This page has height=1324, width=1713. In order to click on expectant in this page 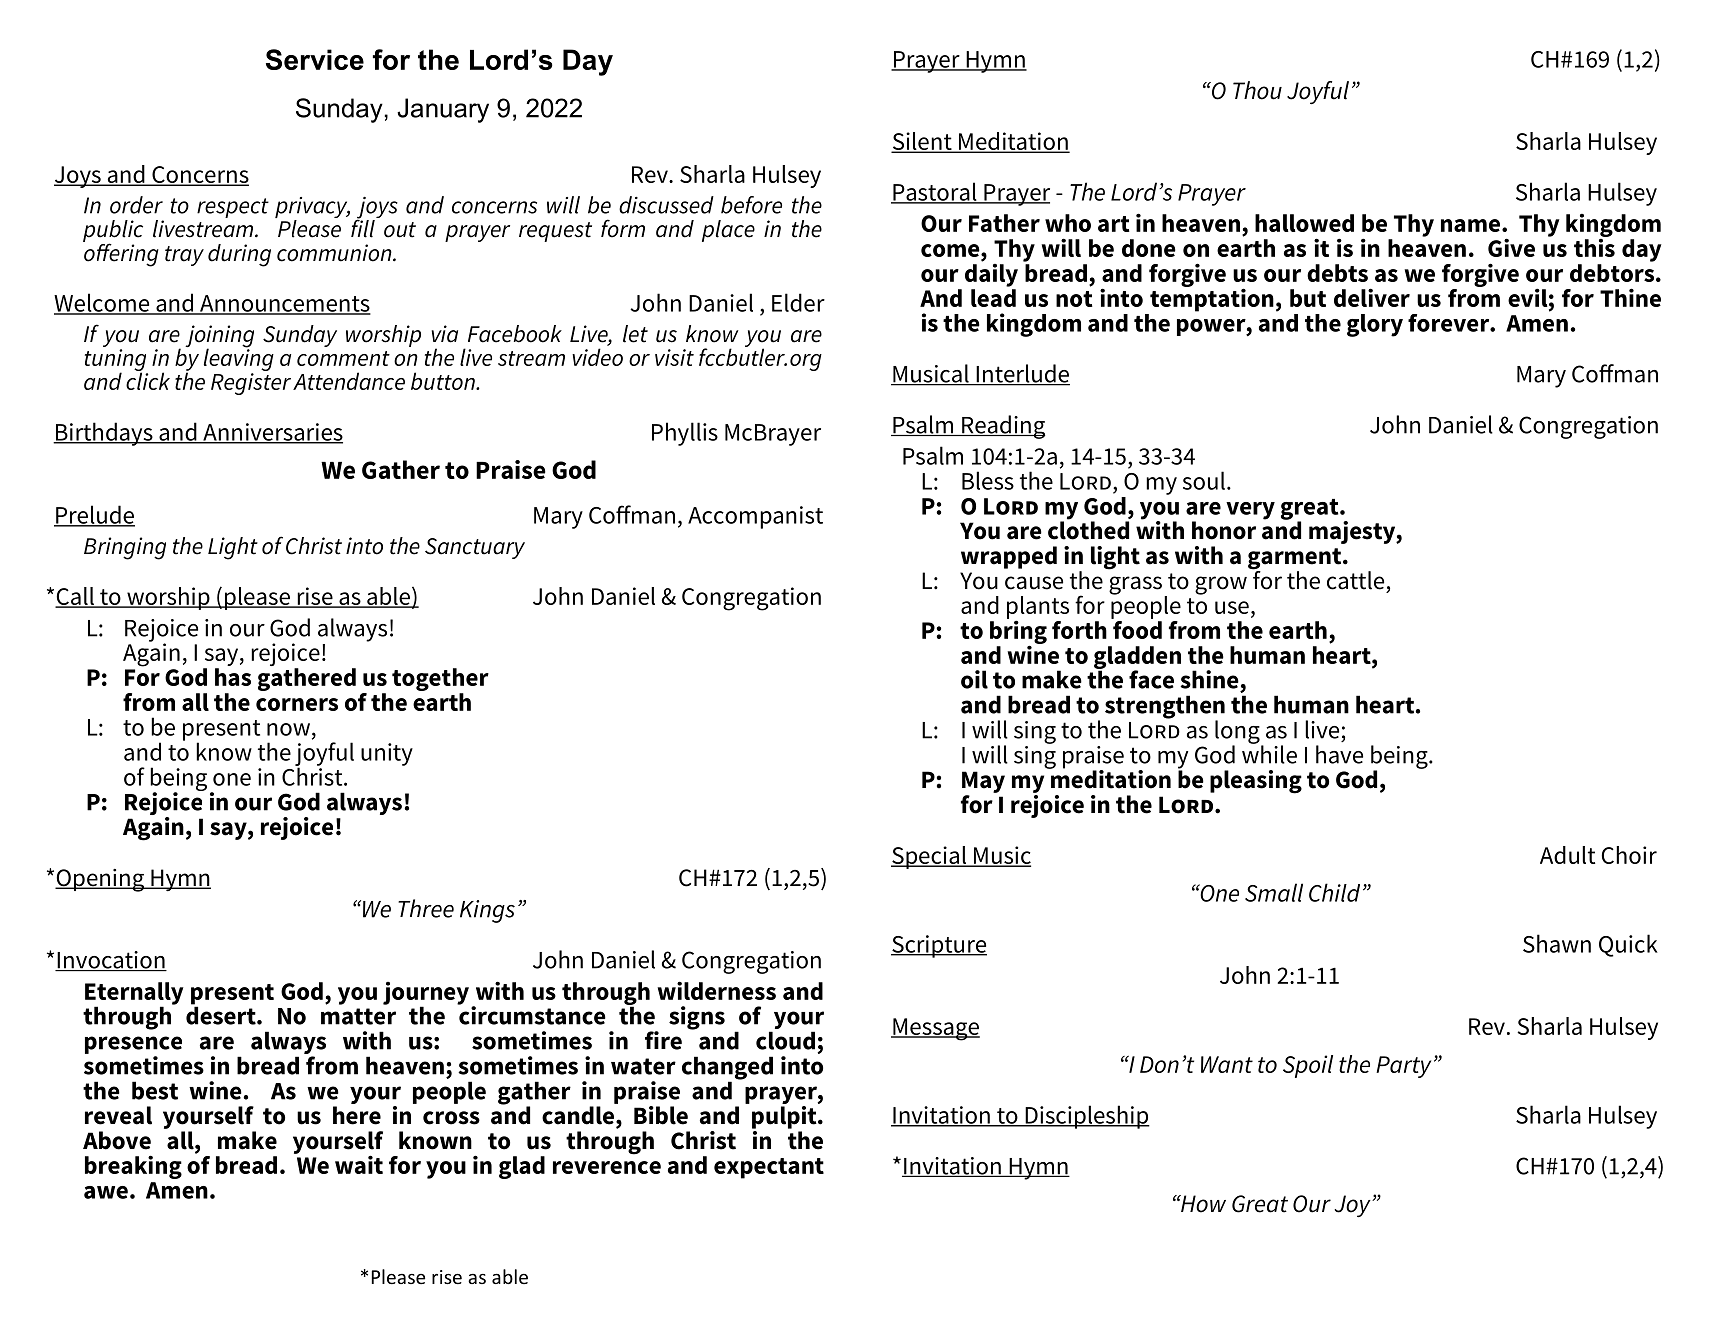, I will do `click(769, 1168)`.
